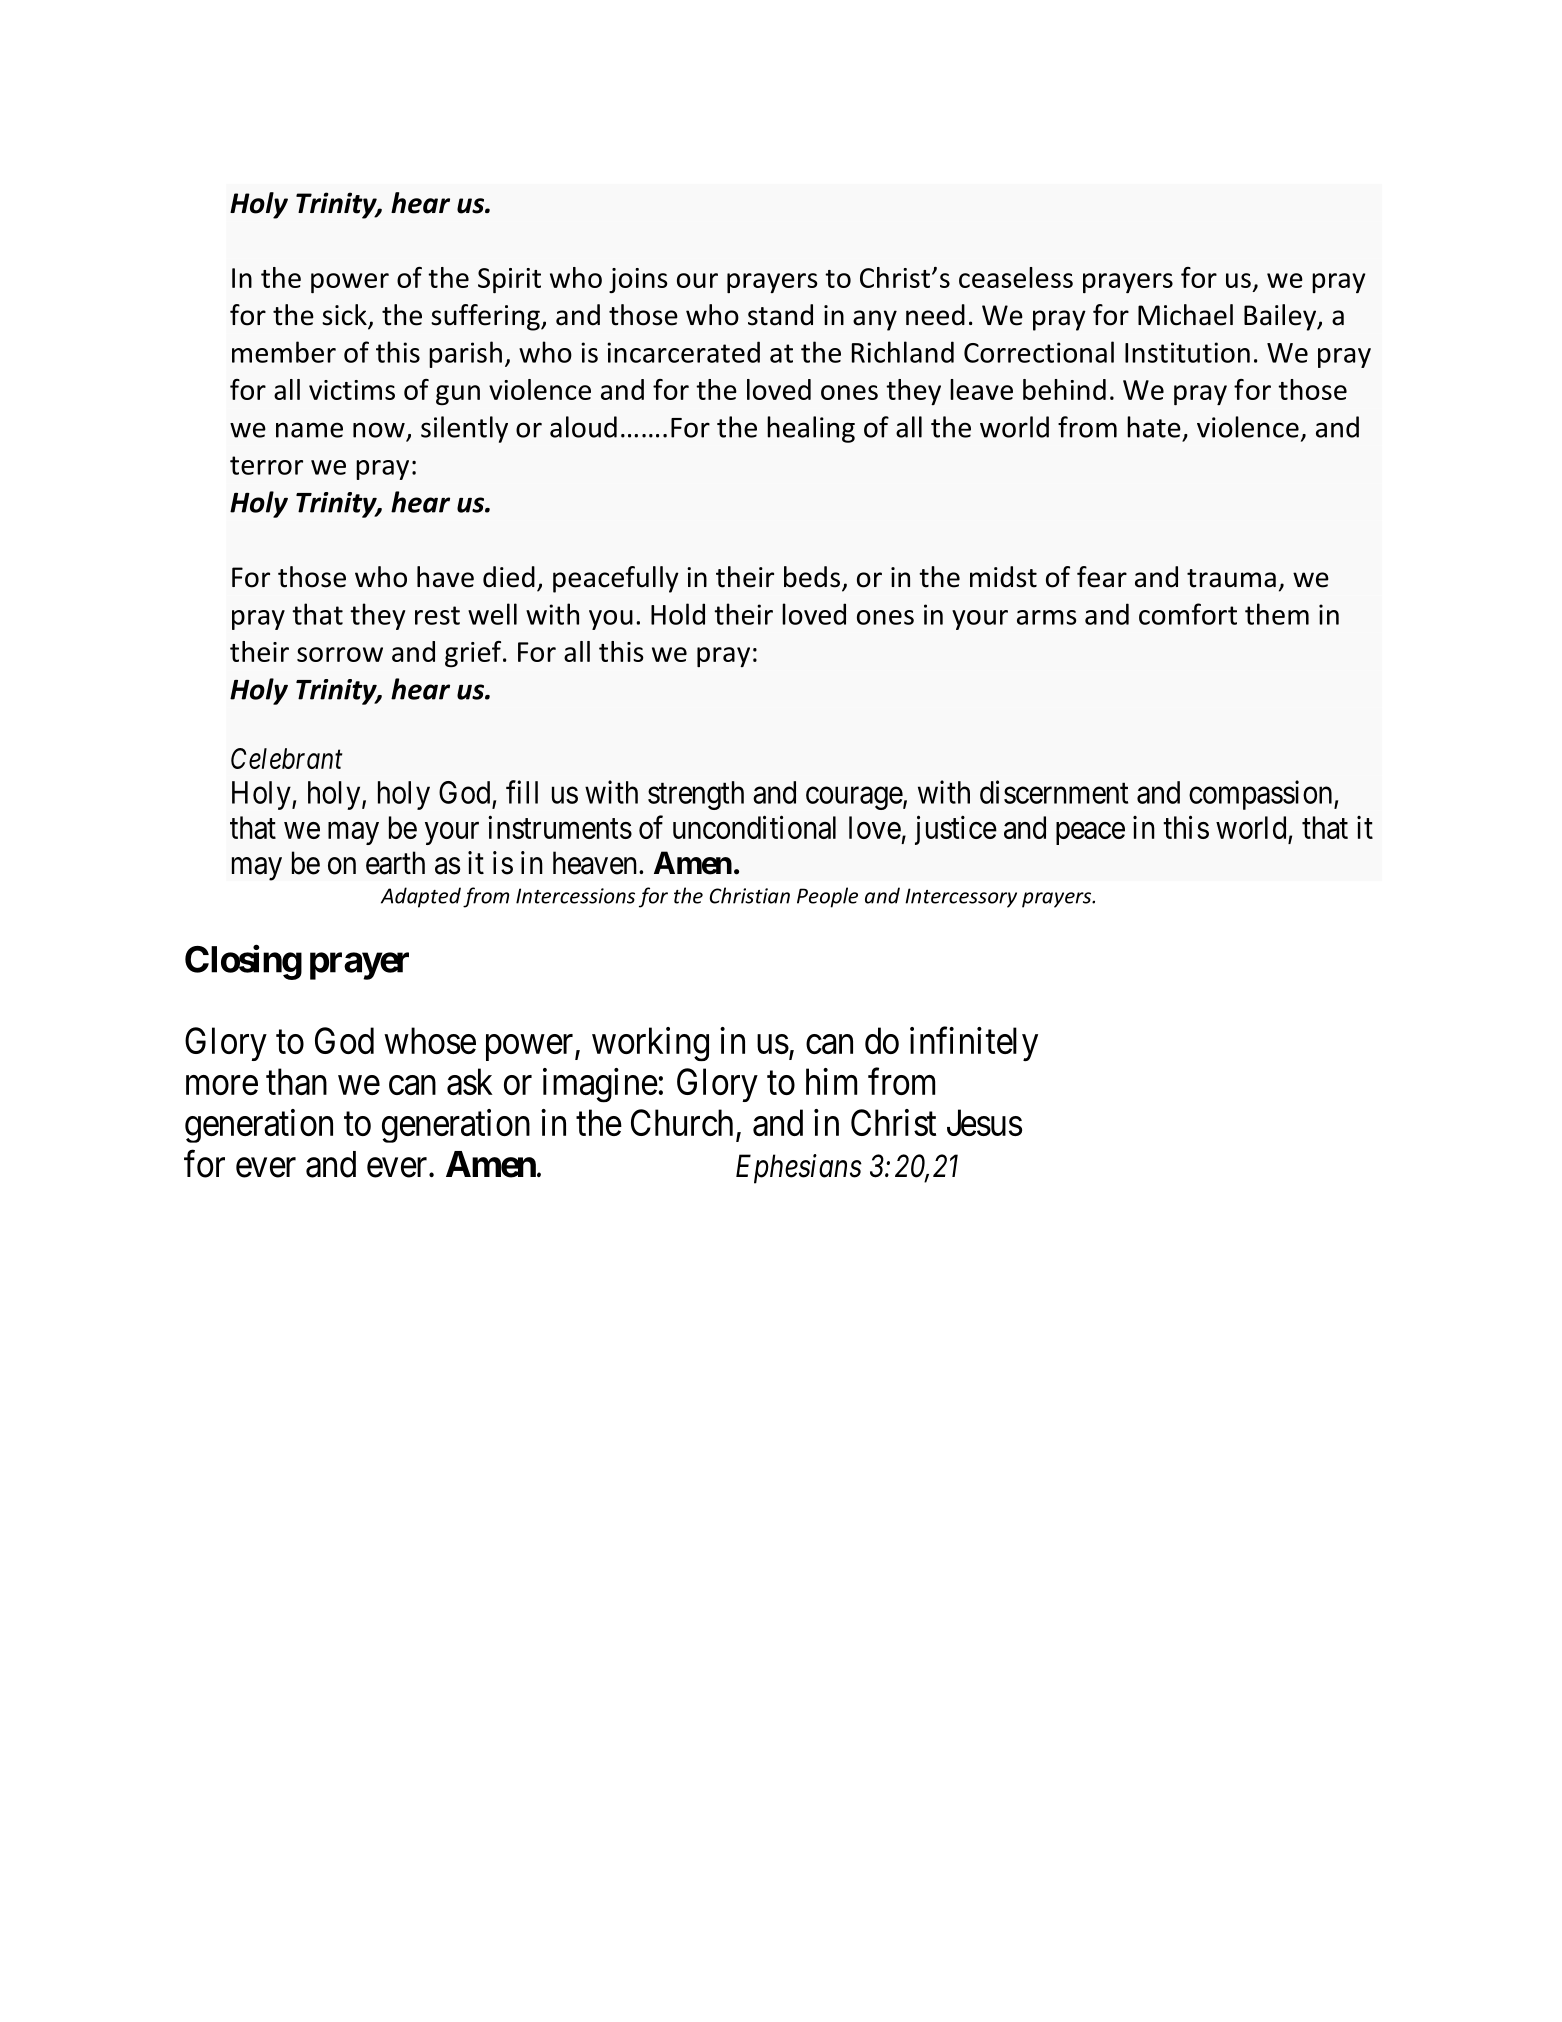 The width and height of the image is (1562, 2022). What do you see at coordinates (799, 1169) in the image?
I see `Ephesians` at bounding box center [799, 1169].
